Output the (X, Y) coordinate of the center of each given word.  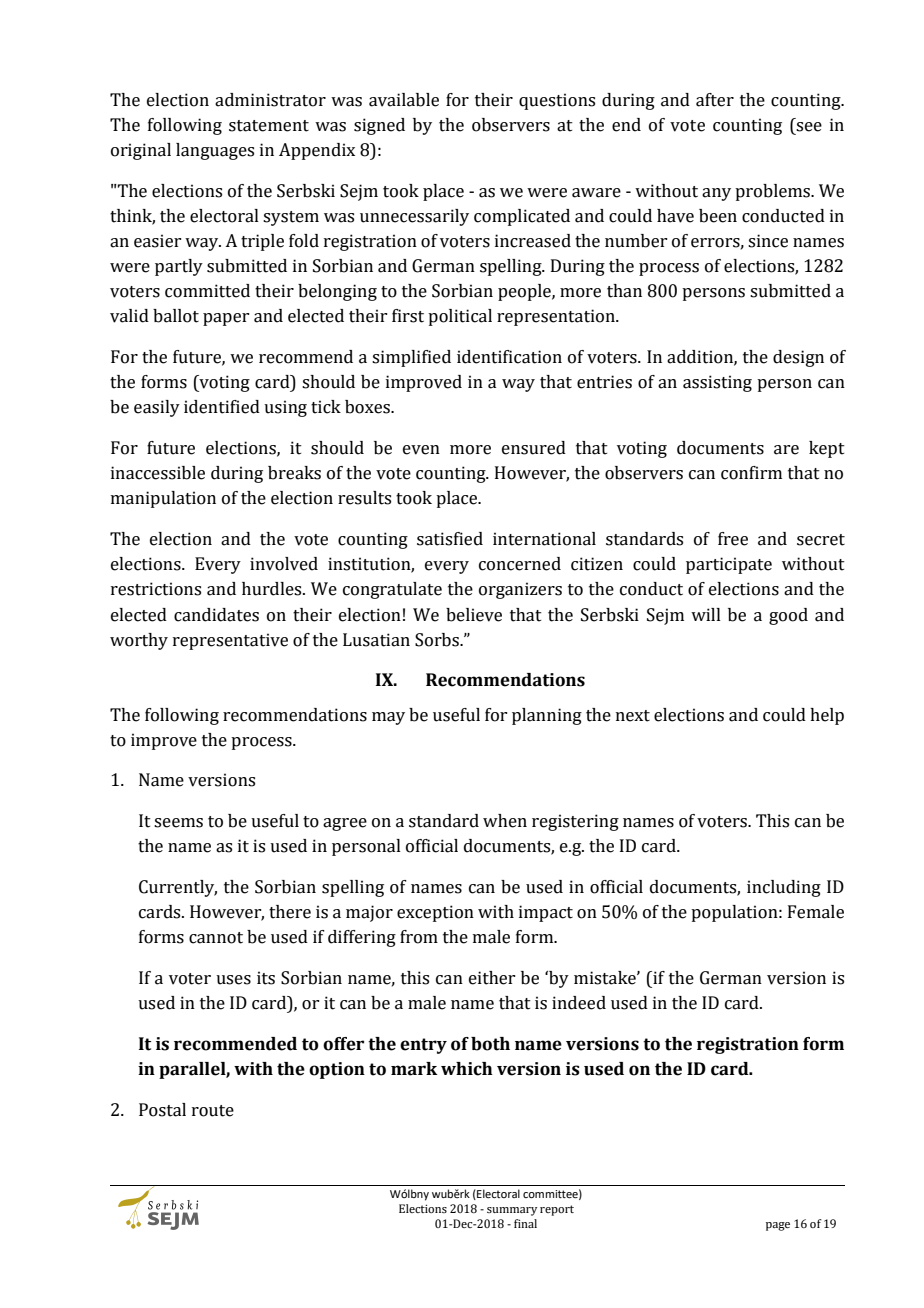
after (715, 100)
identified (222, 407)
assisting (717, 383)
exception (435, 913)
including (784, 888)
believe (474, 615)
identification (509, 357)
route (213, 1111)
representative (230, 641)
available (404, 100)
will (706, 614)
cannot (216, 938)
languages (215, 151)
